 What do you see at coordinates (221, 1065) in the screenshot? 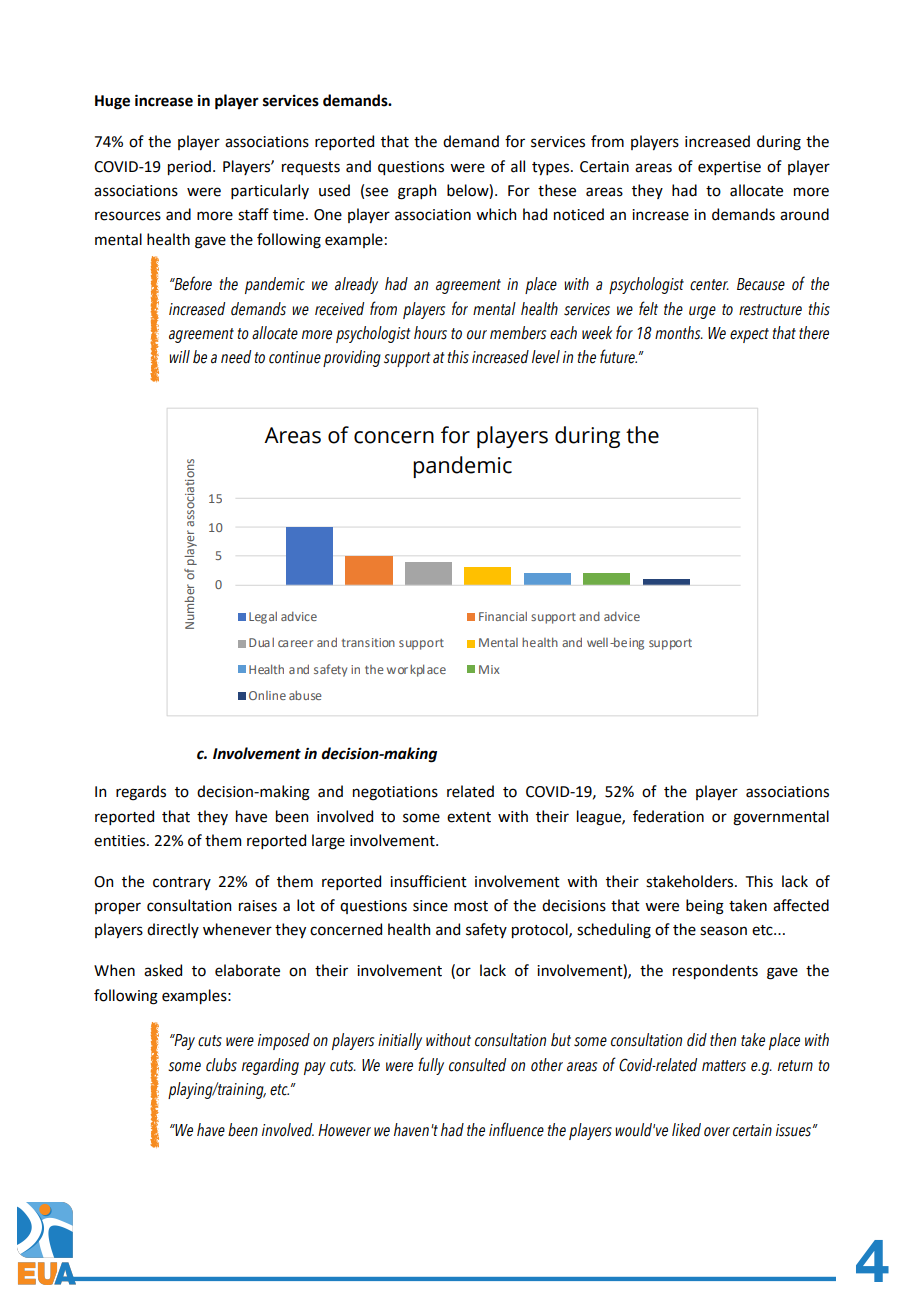
I see `clubs` at bounding box center [221, 1065].
